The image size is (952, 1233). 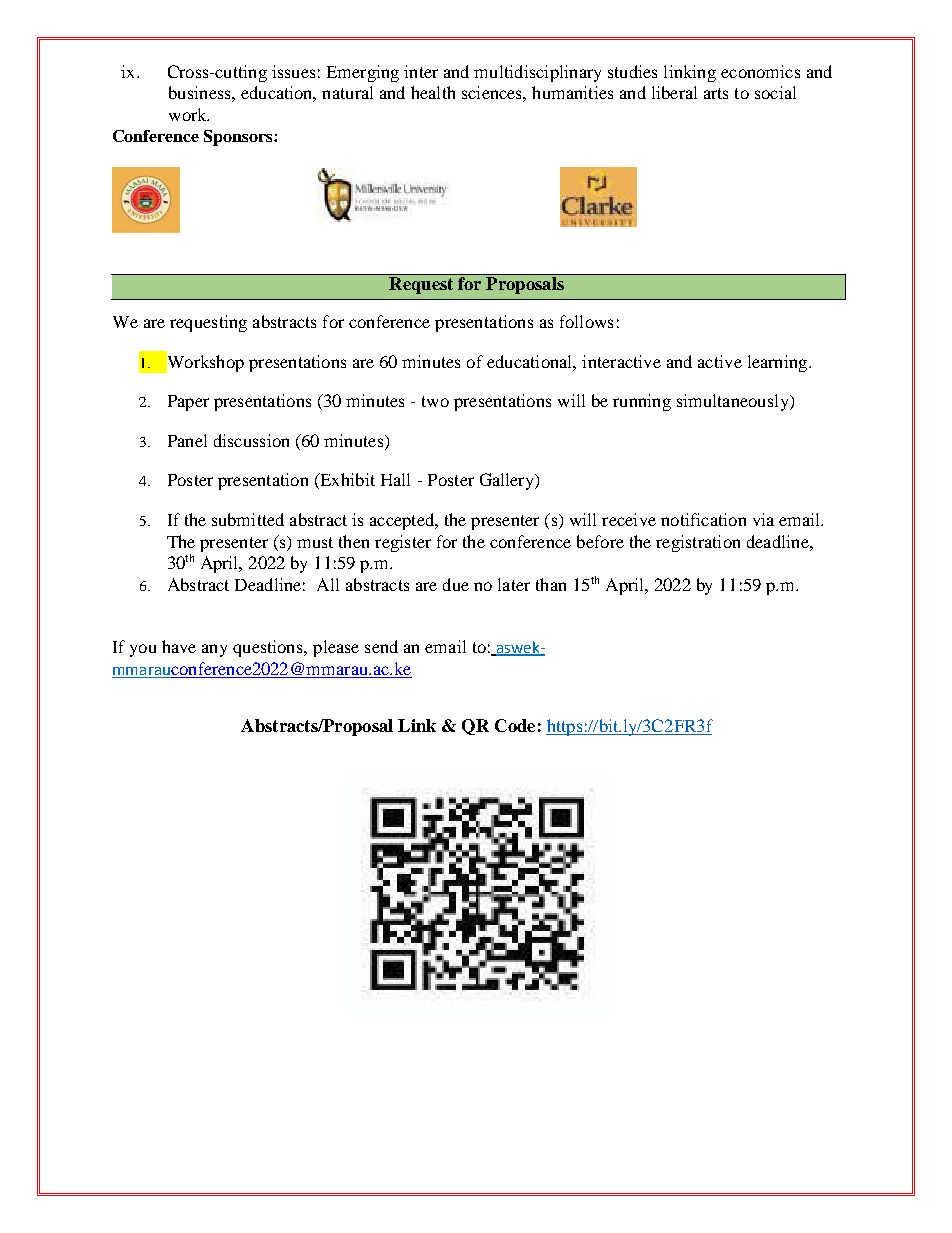 What do you see at coordinates (586, 321) in the document?
I see `follows` at bounding box center [586, 321].
